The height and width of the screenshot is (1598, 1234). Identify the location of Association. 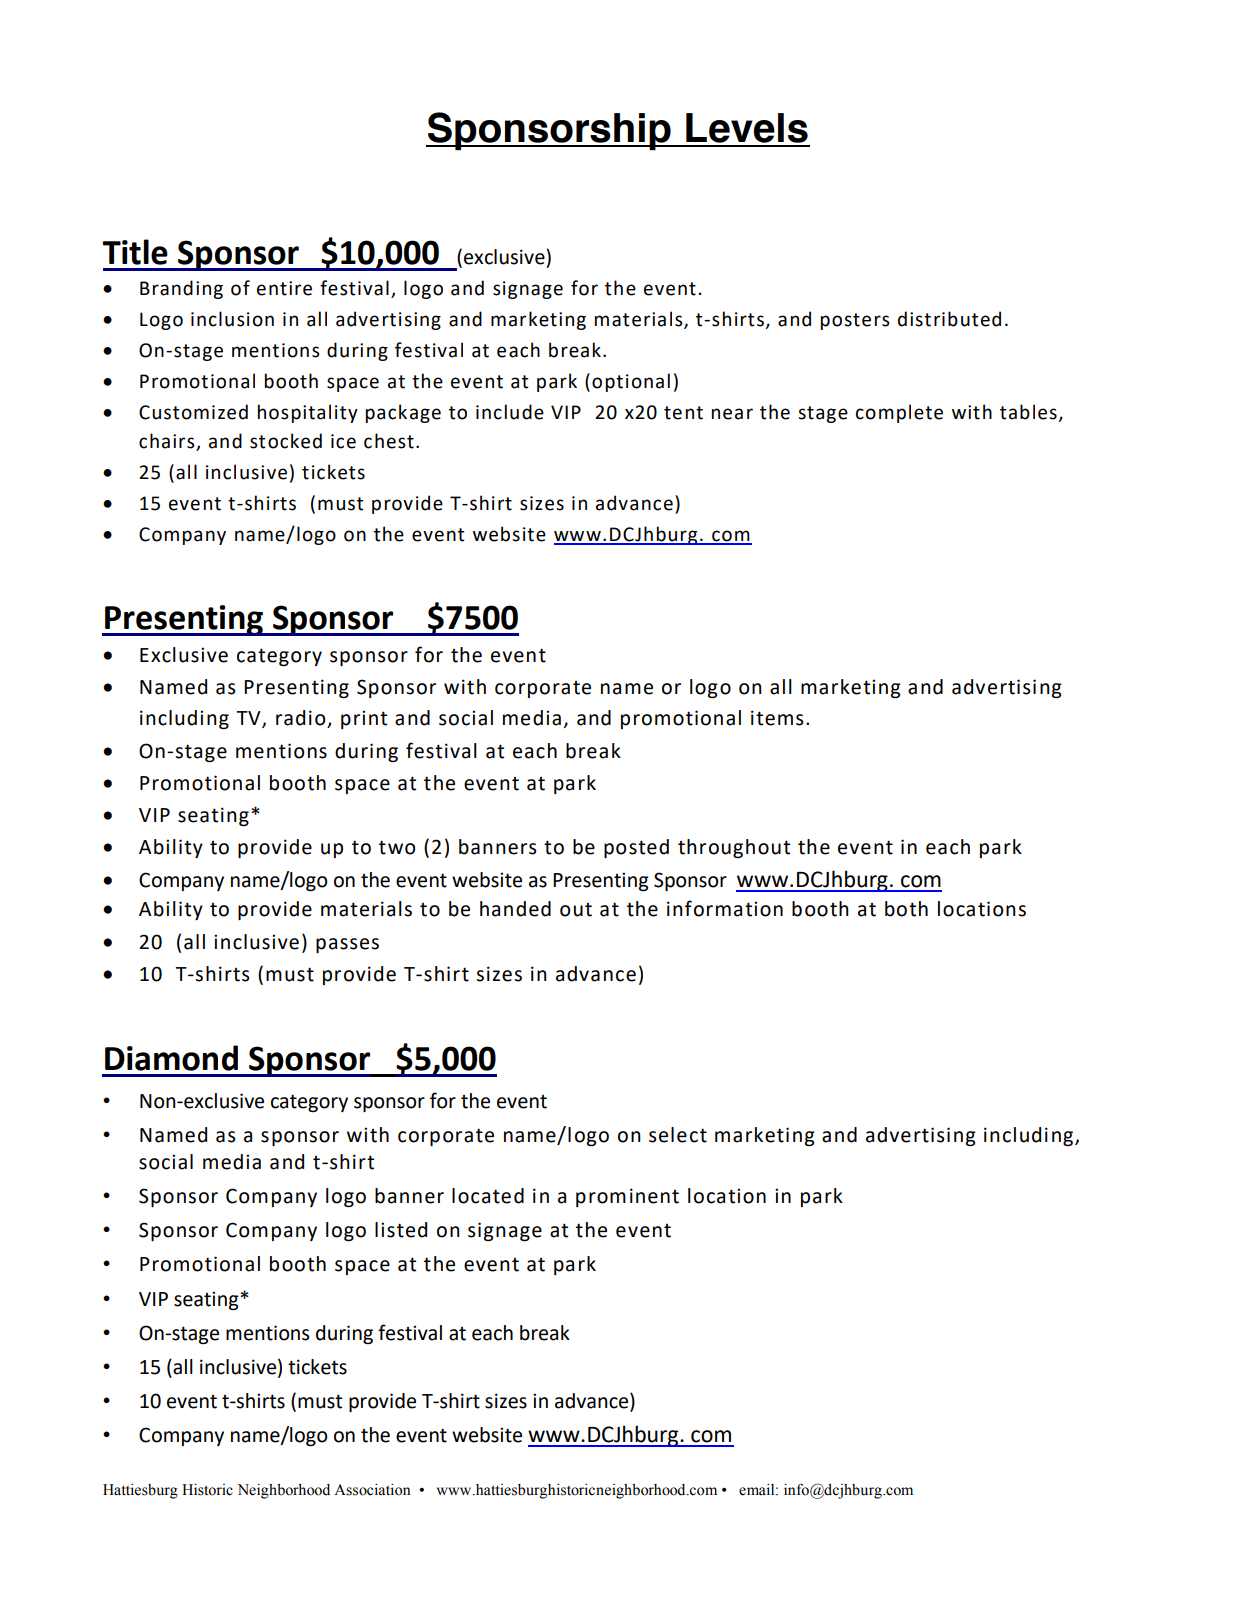
(372, 1490).
